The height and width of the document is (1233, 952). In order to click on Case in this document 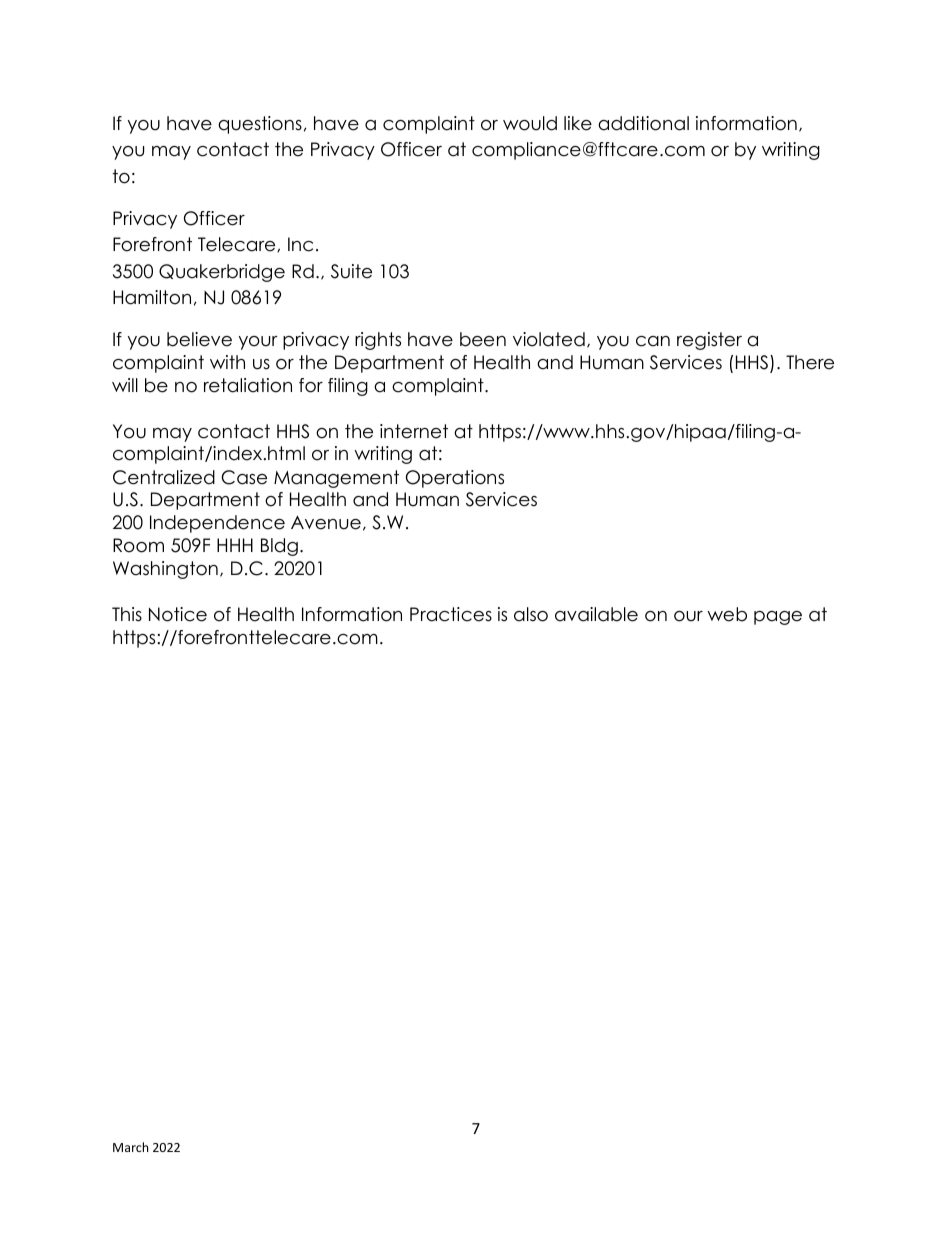, I will do `click(244, 477)`.
